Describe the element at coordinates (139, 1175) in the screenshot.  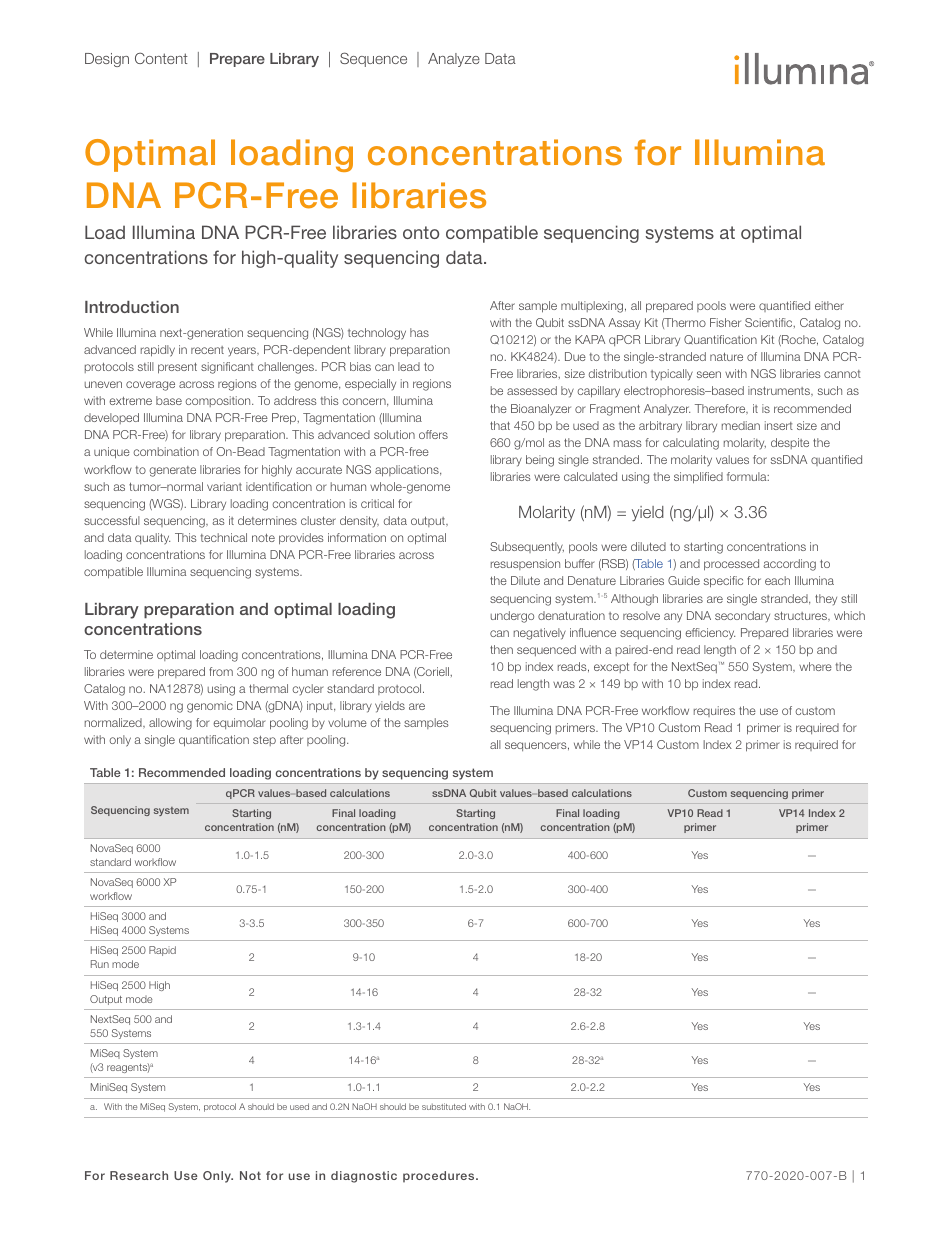
I see `Research` at that location.
